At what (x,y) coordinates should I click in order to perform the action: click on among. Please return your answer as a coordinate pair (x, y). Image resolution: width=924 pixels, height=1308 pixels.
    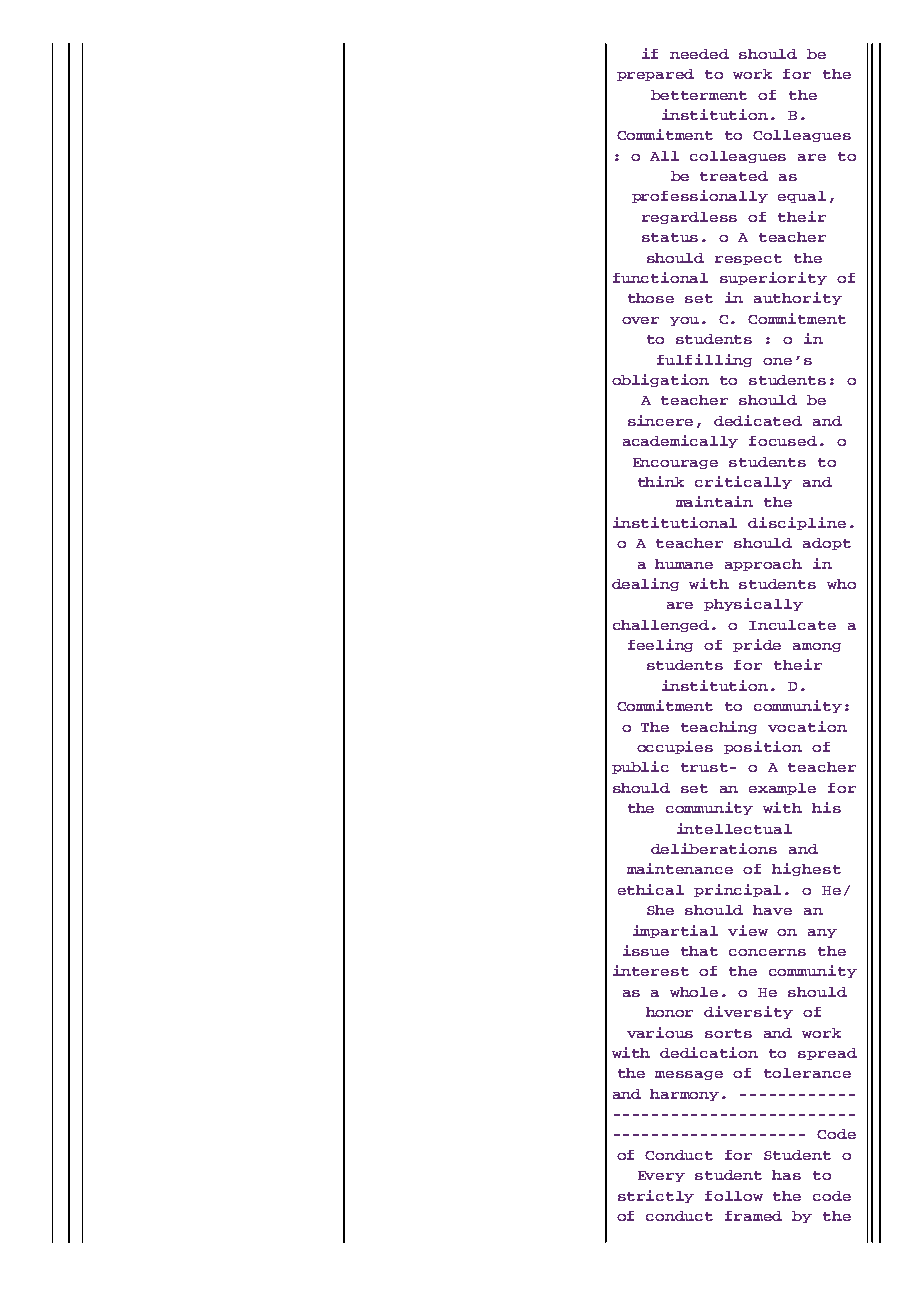
    Looking at the image, I should click on (817, 647).
